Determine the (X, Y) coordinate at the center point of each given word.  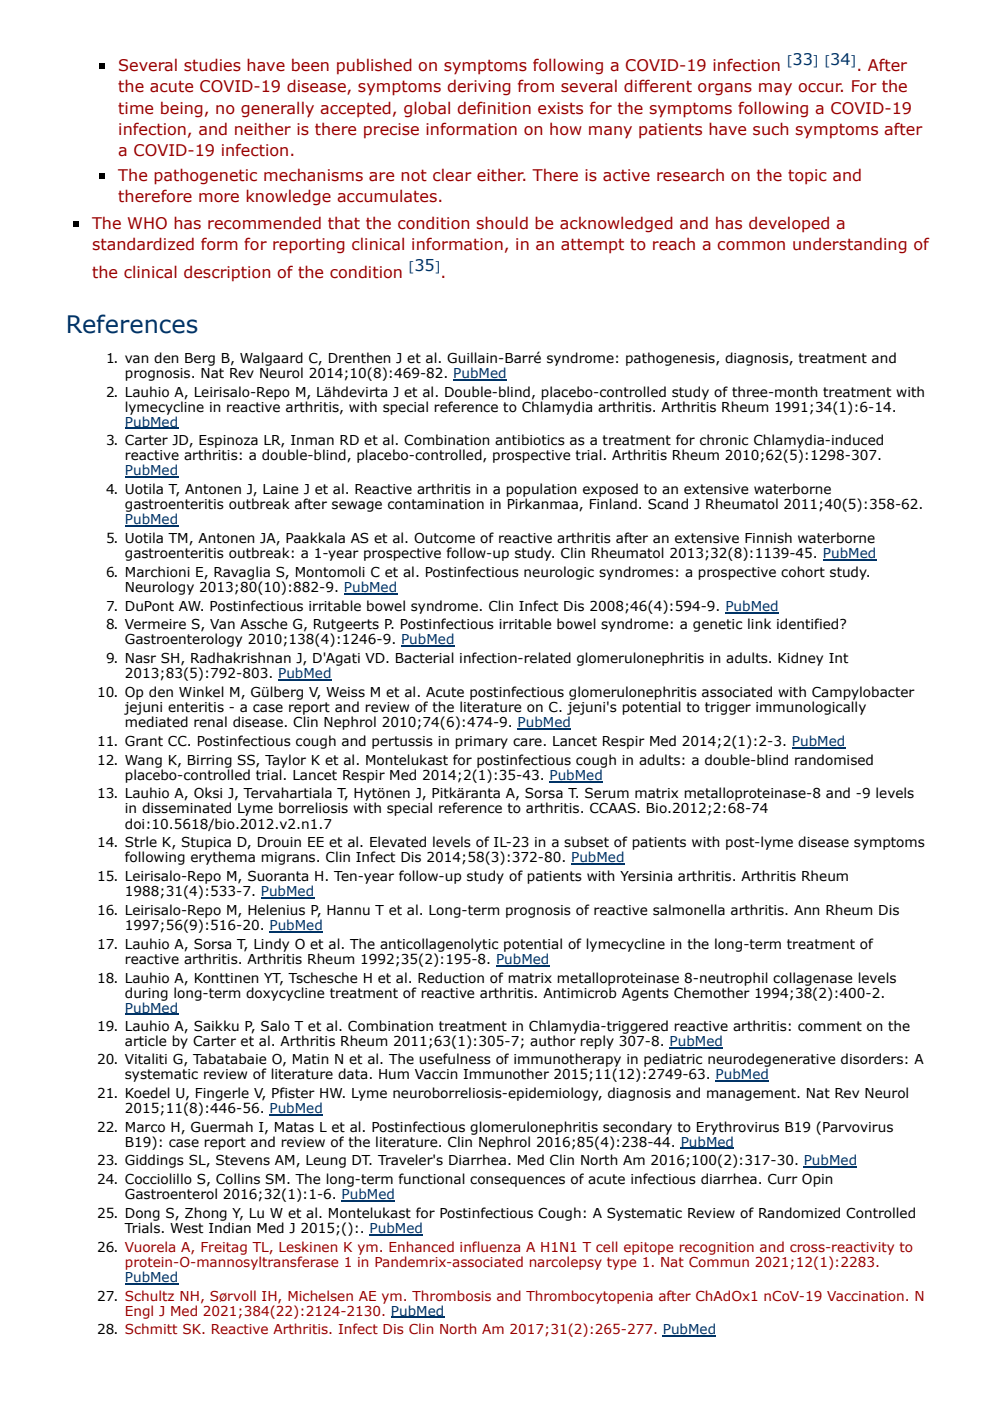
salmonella (689, 910)
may (775, 89)
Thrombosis (451, 1295)
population (541, 491)
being (182, 109)
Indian (230, 1227)
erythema (223, 857)
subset (586, 842)
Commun (719, 1260)
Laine (281, 489)
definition (494, 108)
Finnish (768, 538)
